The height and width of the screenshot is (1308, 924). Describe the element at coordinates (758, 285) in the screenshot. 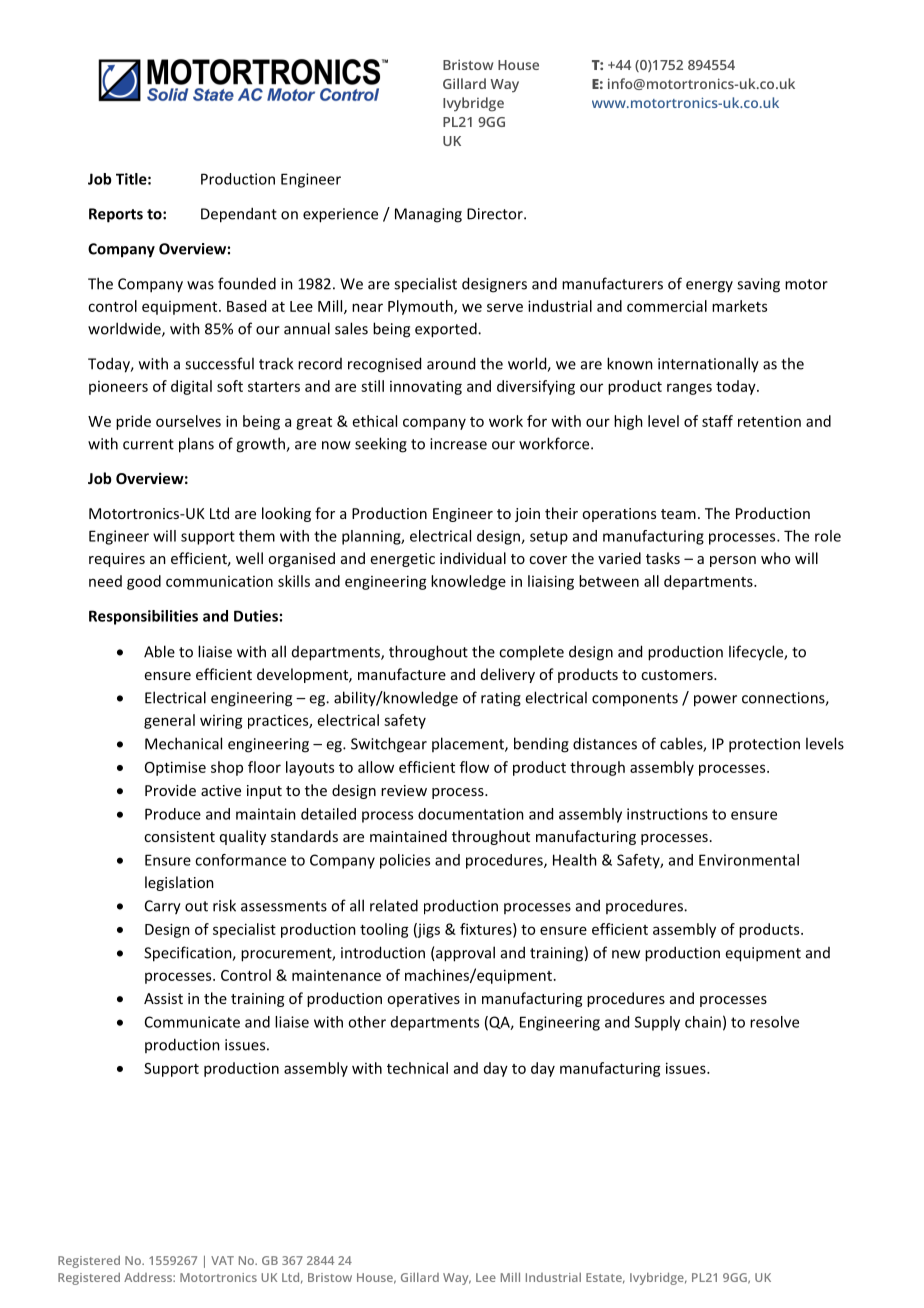

I see `saving` at that location.
